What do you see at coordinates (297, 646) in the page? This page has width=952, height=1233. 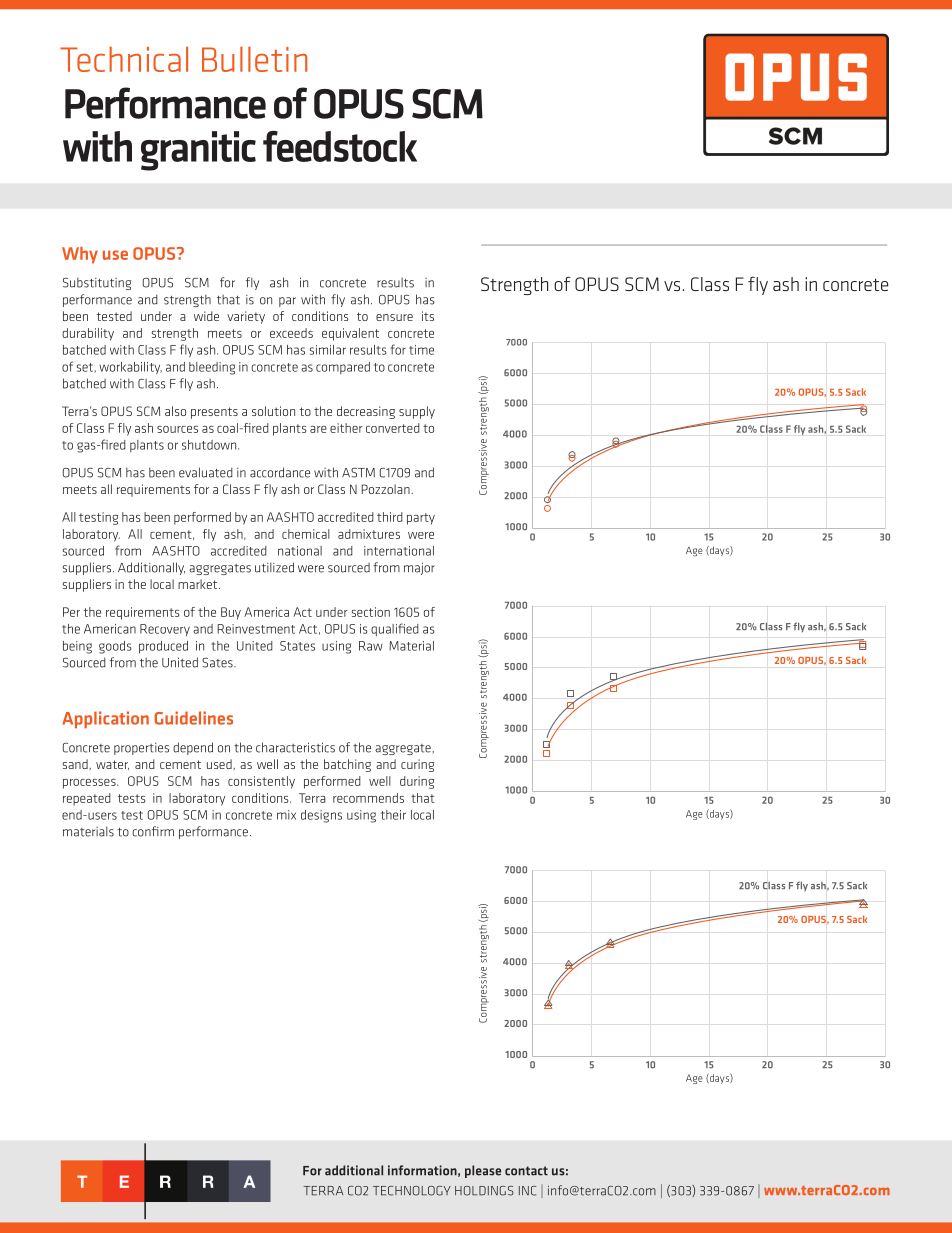 I see `States` at bounding box center [297, 646].
